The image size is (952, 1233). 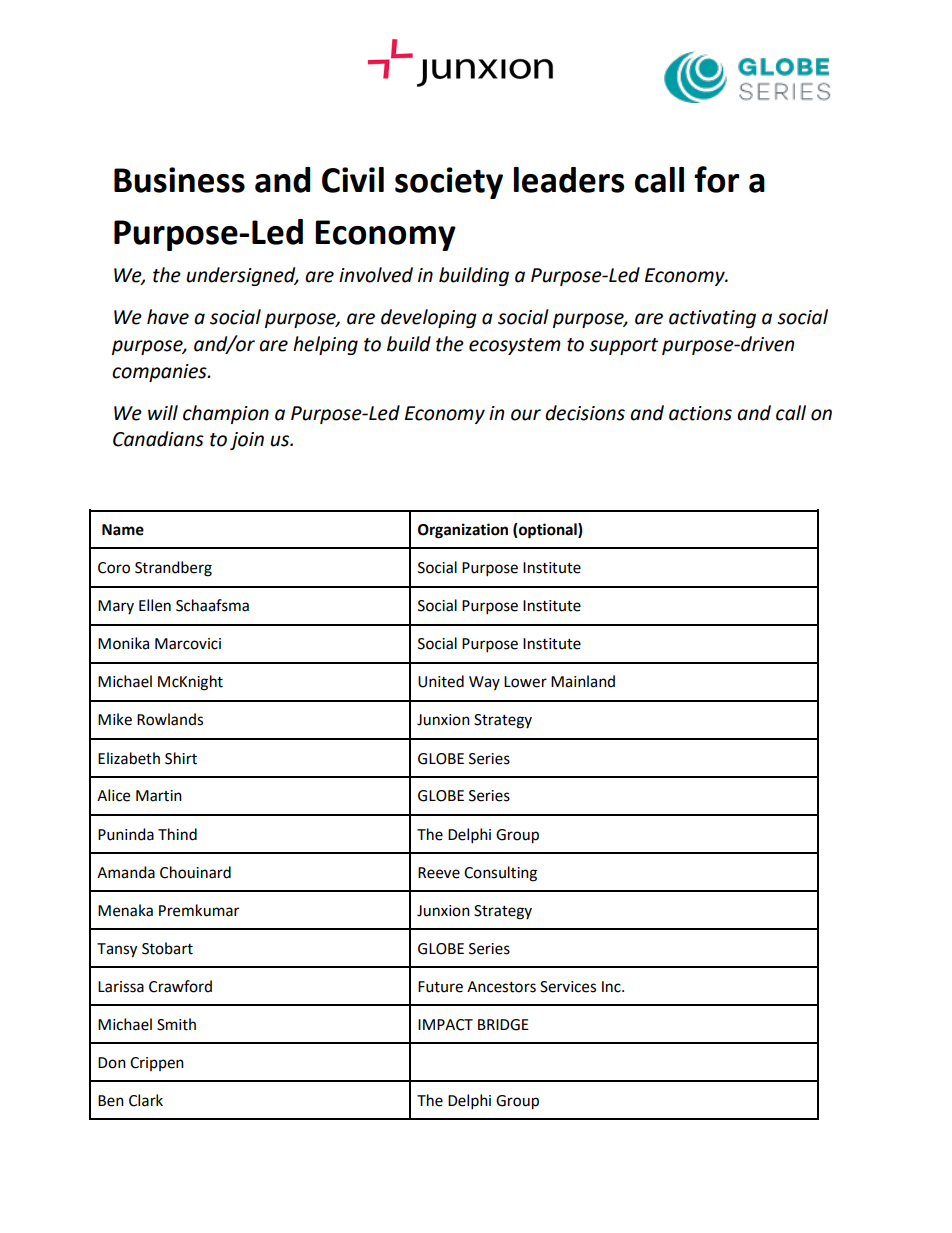 What do you see at coordinates (449, 183) in the screenshot?
I see `society` at bounding box center [449, 183].
